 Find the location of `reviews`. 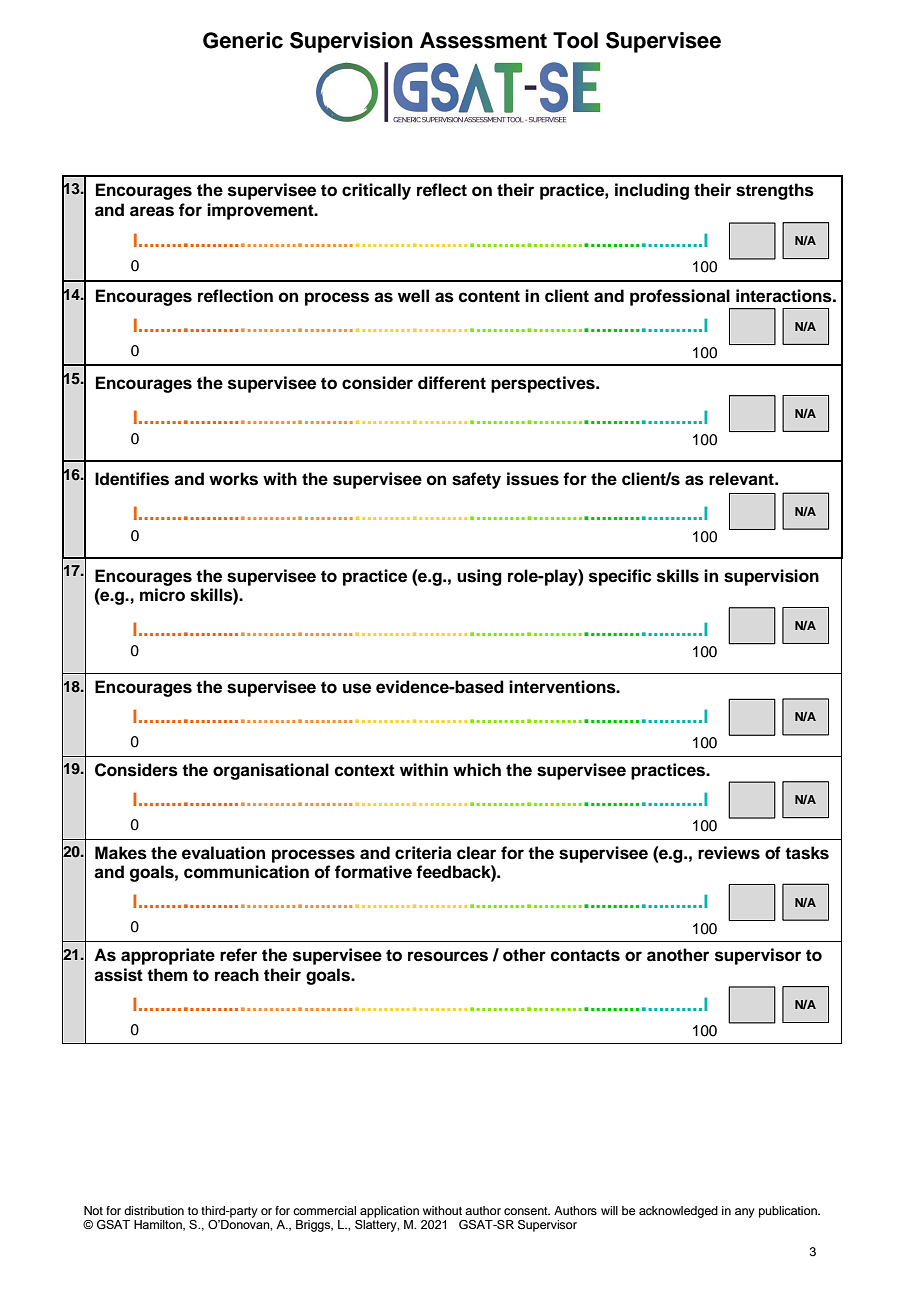

reviews is located at coordinates (729, 853).
